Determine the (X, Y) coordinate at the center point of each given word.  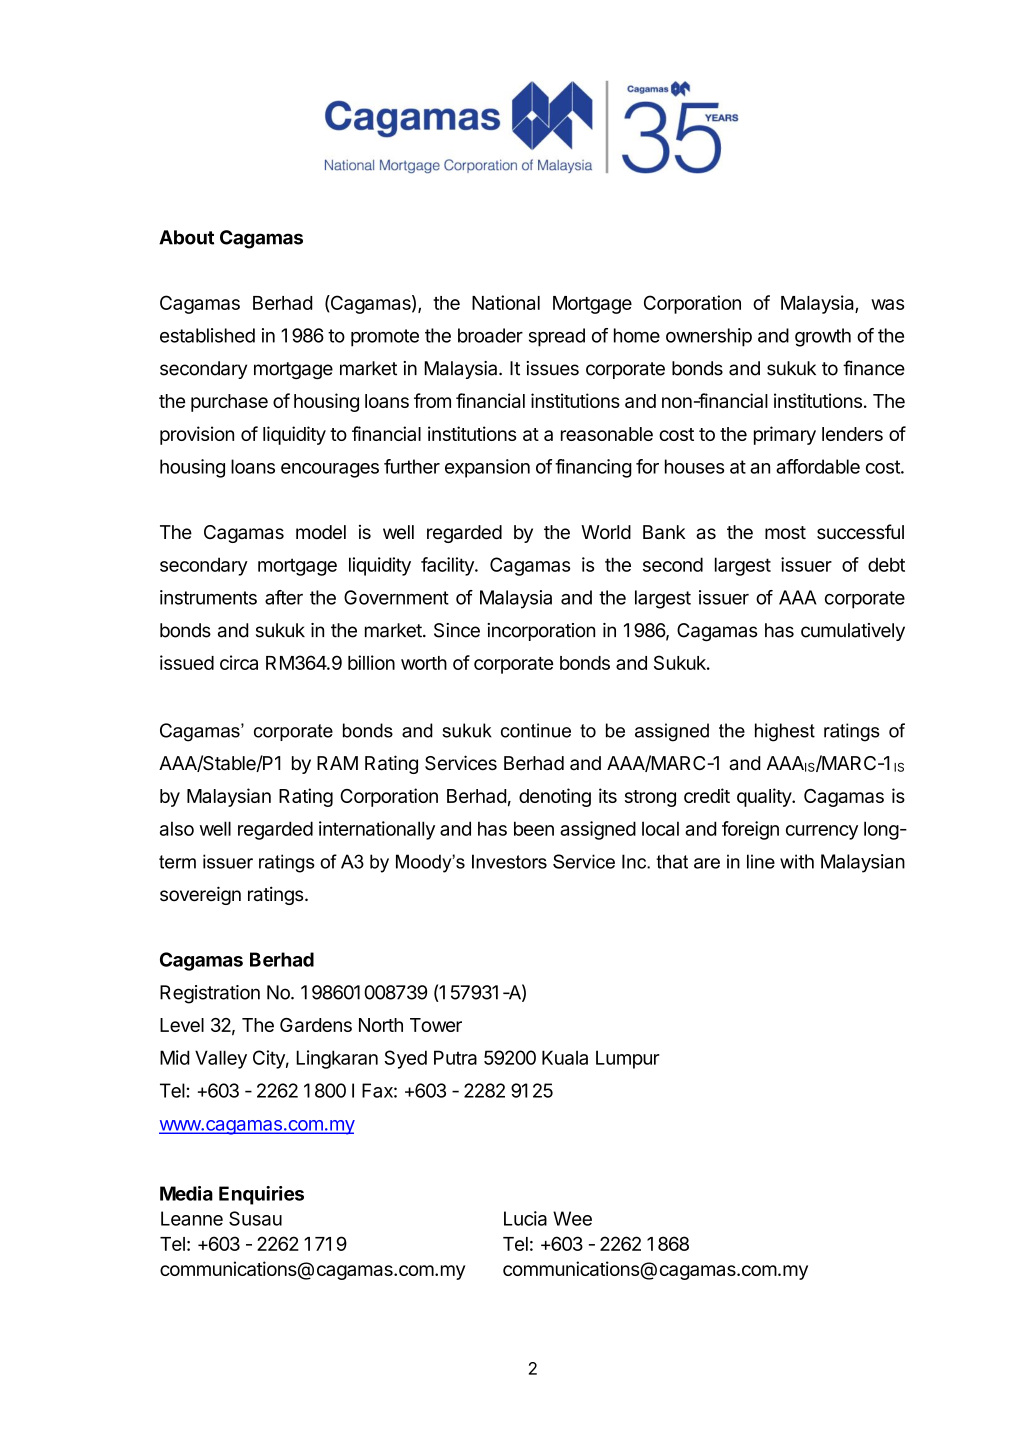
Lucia (525, 1218)
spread (557, 337)
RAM (337, 763)
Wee (572, 1218)
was (887, 304)
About (186, 237)
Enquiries (261, 1195)
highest (785, 732)
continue (536, 730)
